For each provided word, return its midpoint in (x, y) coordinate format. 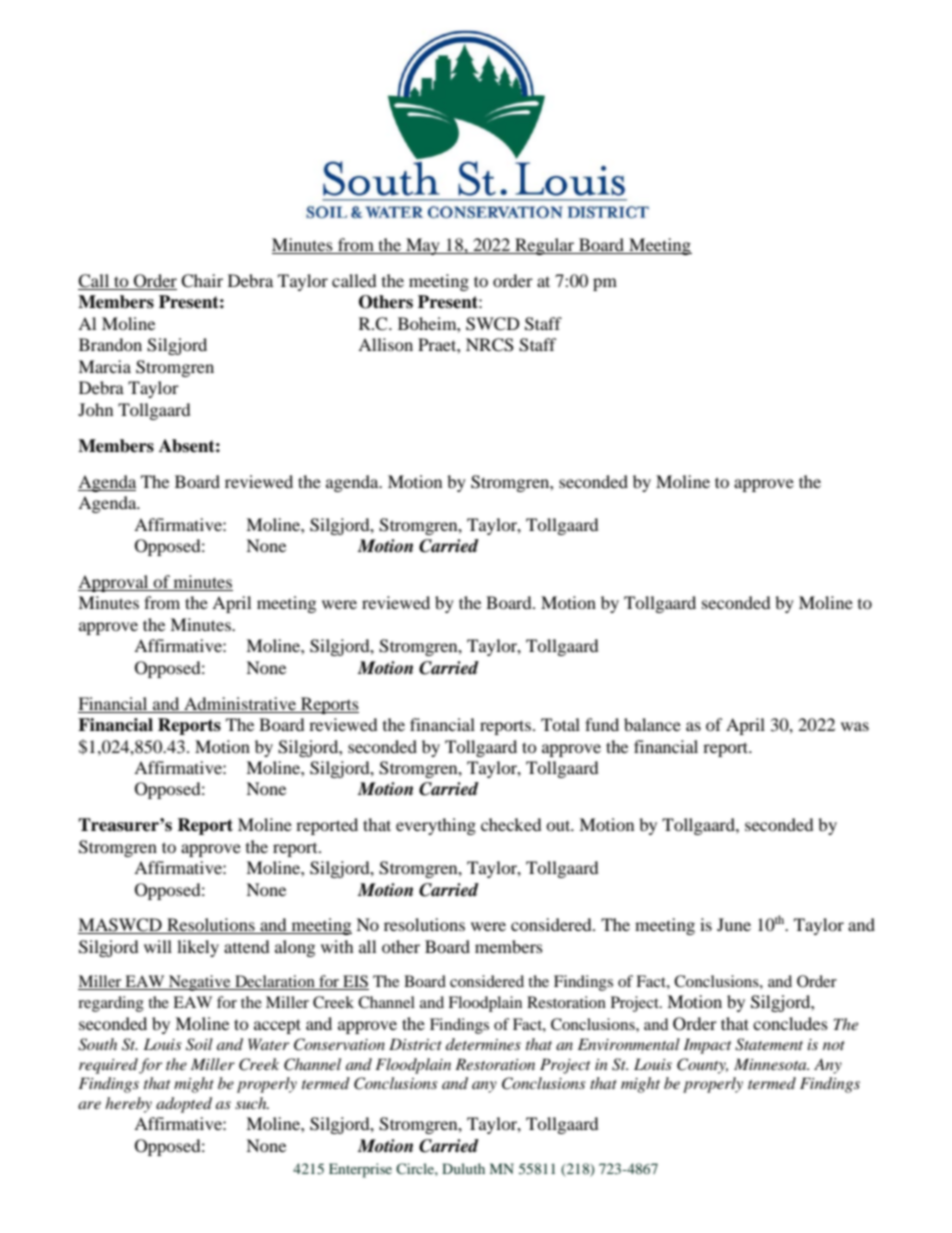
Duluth (463, 1168)
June (734, 924)
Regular (545, 246)
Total (560, 724)
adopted (184, 1105)
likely (198, 948)
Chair (202, 281)
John (95, 409)
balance (652, 724)
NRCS (490, 345)
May (423, 246)
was (855, 726)
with (337, 946)
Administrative (240, 703)
